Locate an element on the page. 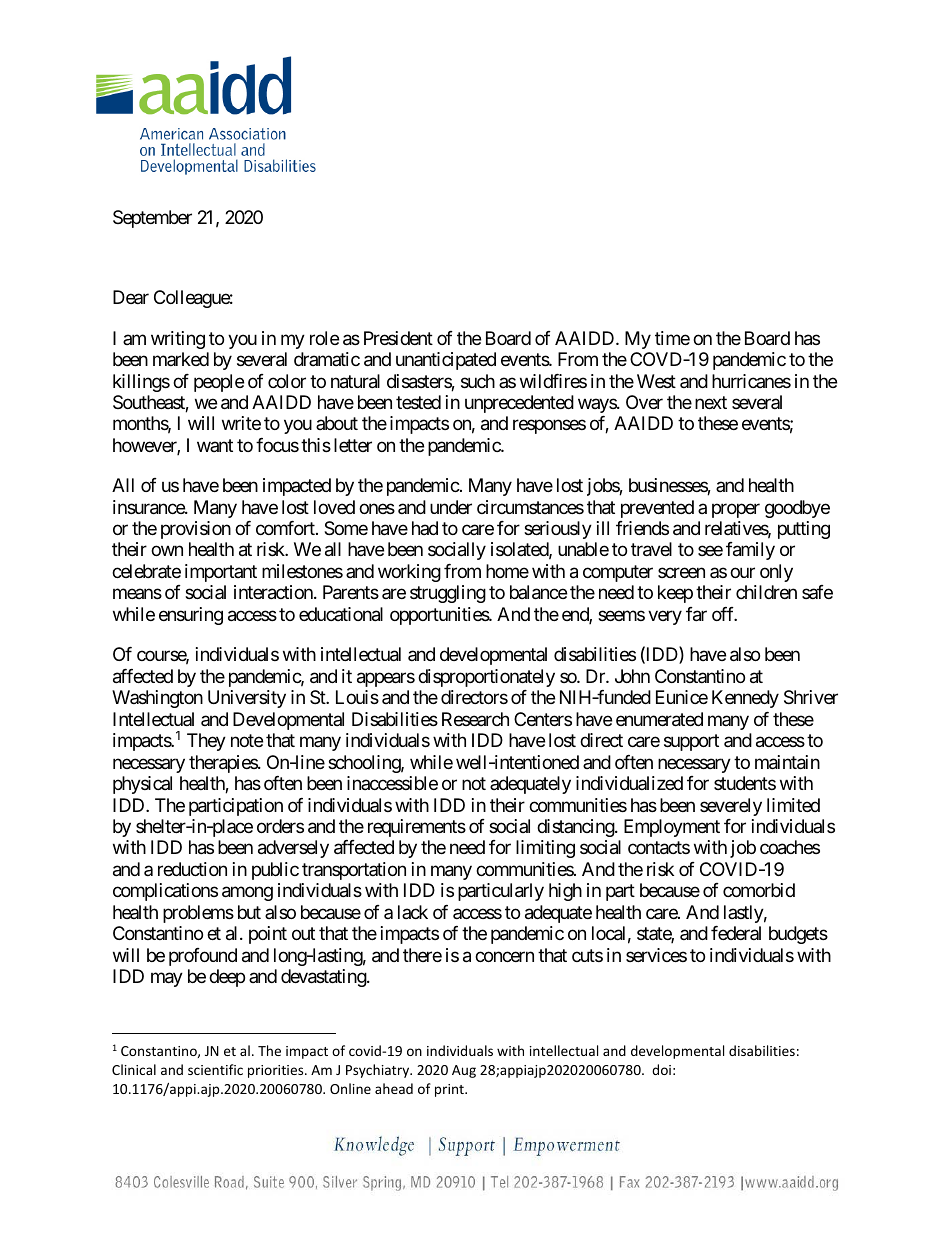 The width and height of the page is (952, 1233). Kennedy is located at coordinates (745, 699).
